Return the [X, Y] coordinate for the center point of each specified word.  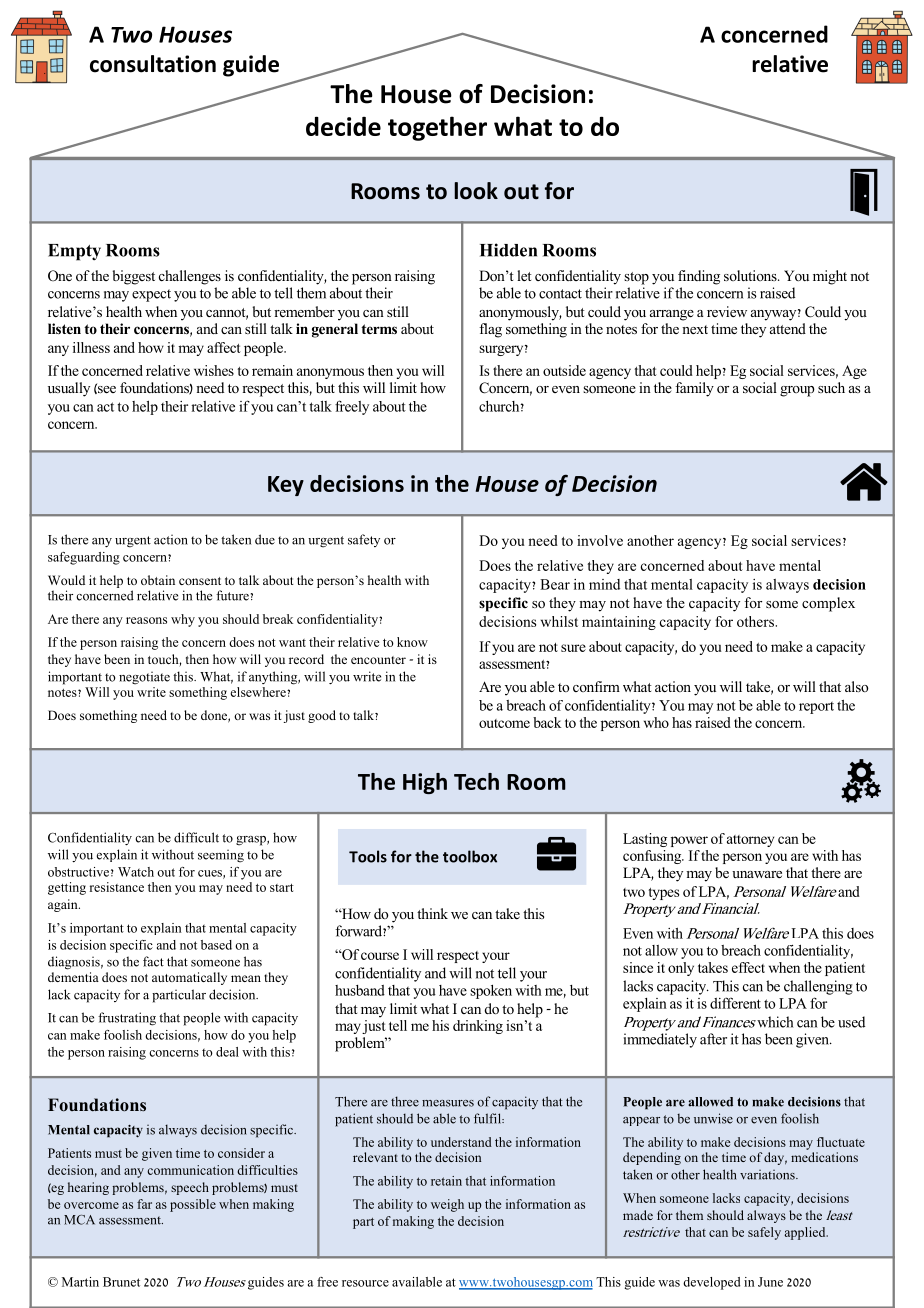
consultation [153, 64]
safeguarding [84, 558]
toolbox [470, 856]
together [437, 128]
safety [364, 540]
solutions [751, 275]
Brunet [121, 1282]
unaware [757, 874]
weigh [447, 1205]
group [797, 391]
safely [764, 1233]
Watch [136, 872]
